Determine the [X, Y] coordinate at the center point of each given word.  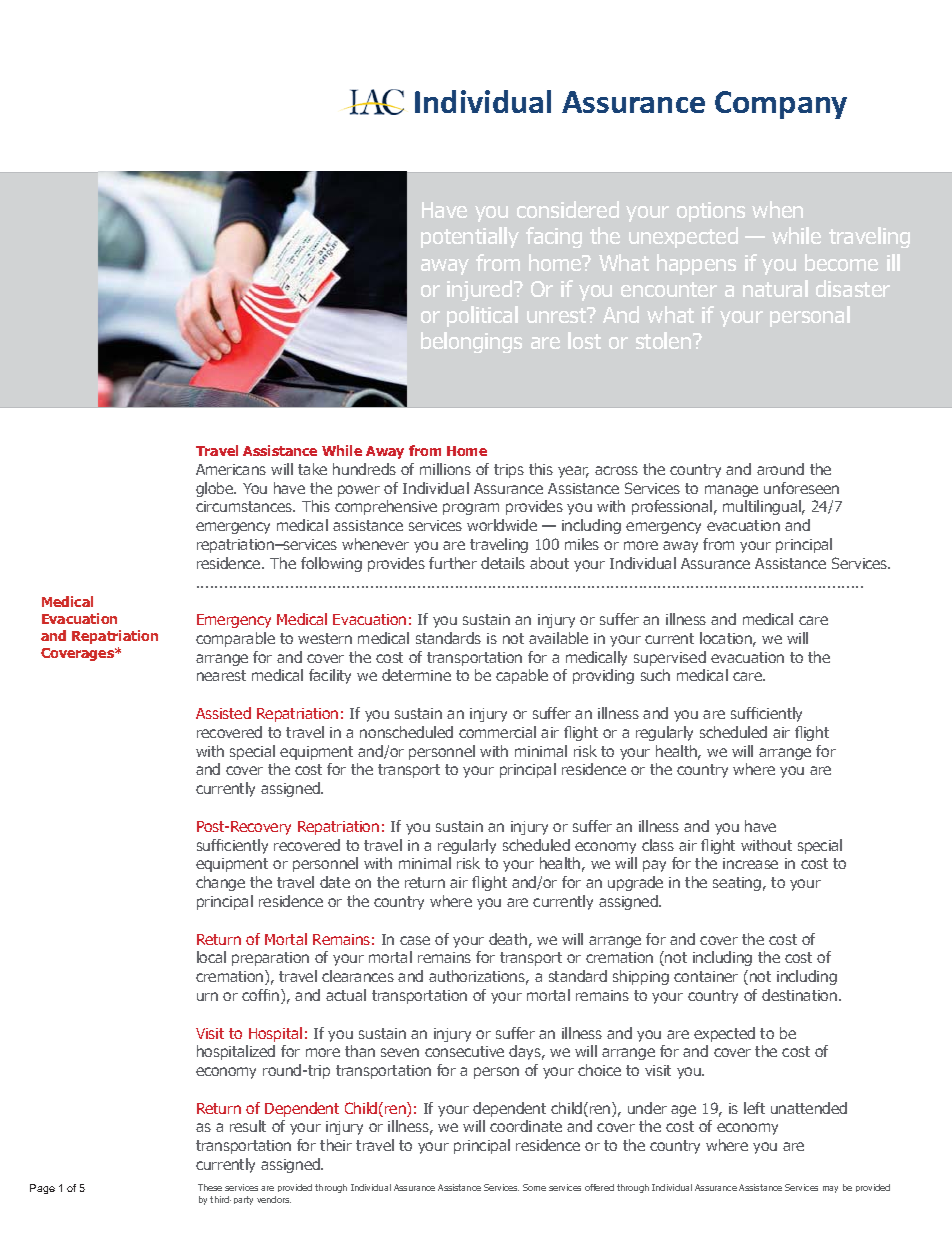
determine [416, 675]
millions [445, 469]
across [616, 470]
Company [781, 105]
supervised [670, 658]
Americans [231, 469]
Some [534, 1187]
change [220, 883]
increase [750, 863]
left [754, 1108]
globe [216, 489]
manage [731, 491]
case [415, 940]
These [210, 1187]
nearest [221, 675]
